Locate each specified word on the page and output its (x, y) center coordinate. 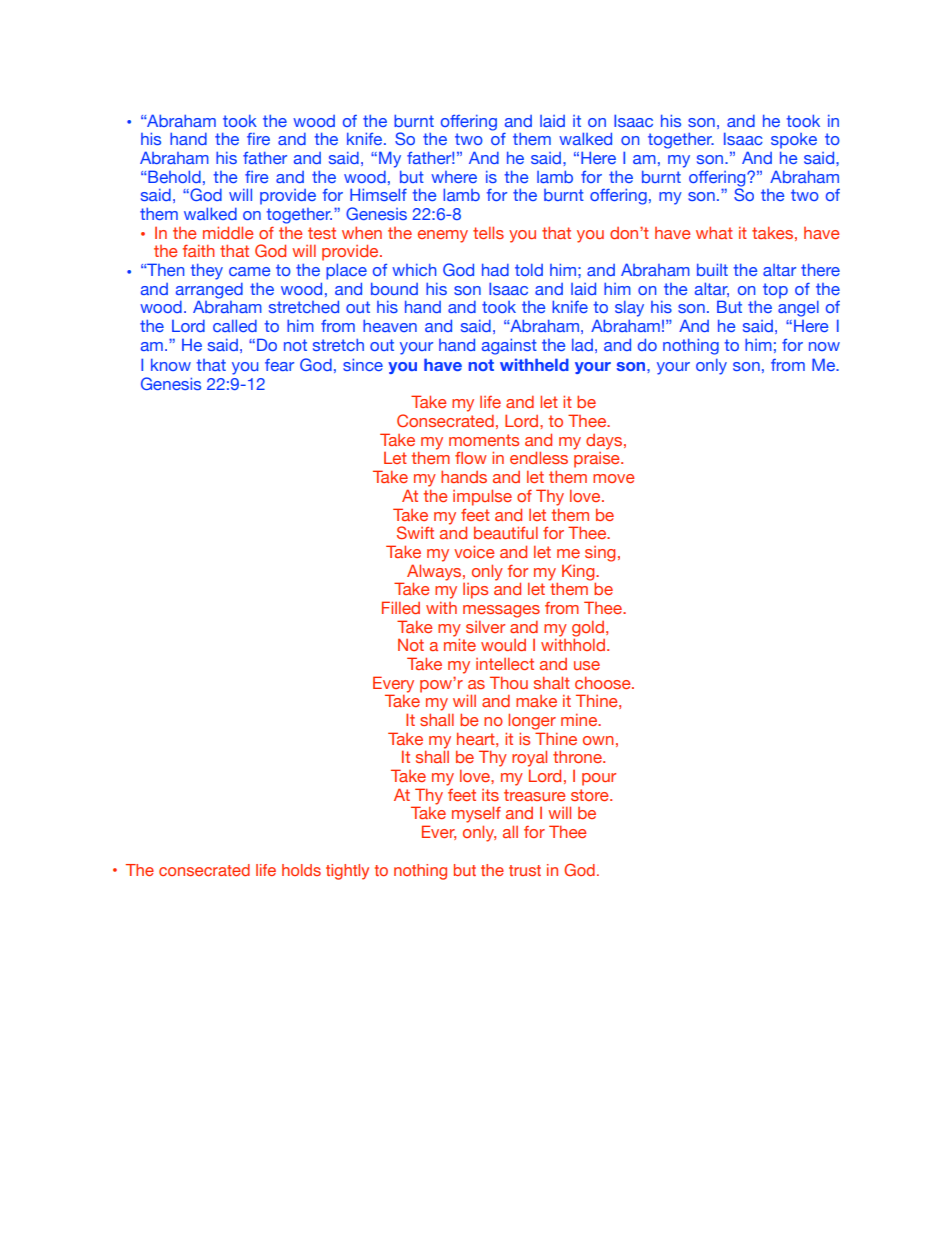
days (605, 442)
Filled (401, 607)
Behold (173, 176)
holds (301, 870)
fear (279, 365)
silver (485, 626)
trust (525, 870)
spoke (794, 141)
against (509, 346)
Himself (378, 194)
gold (589, 629)
